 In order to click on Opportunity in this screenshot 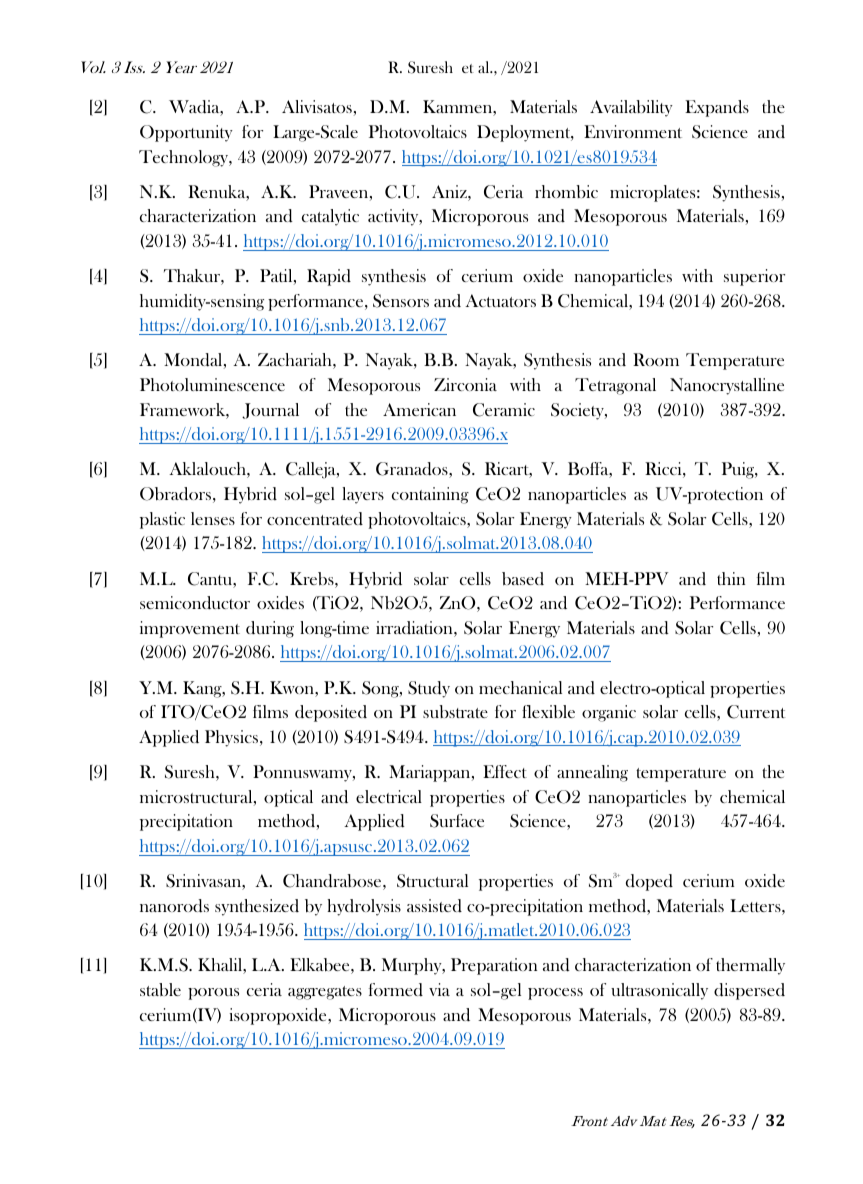, I will do `click(186, 133)`.
